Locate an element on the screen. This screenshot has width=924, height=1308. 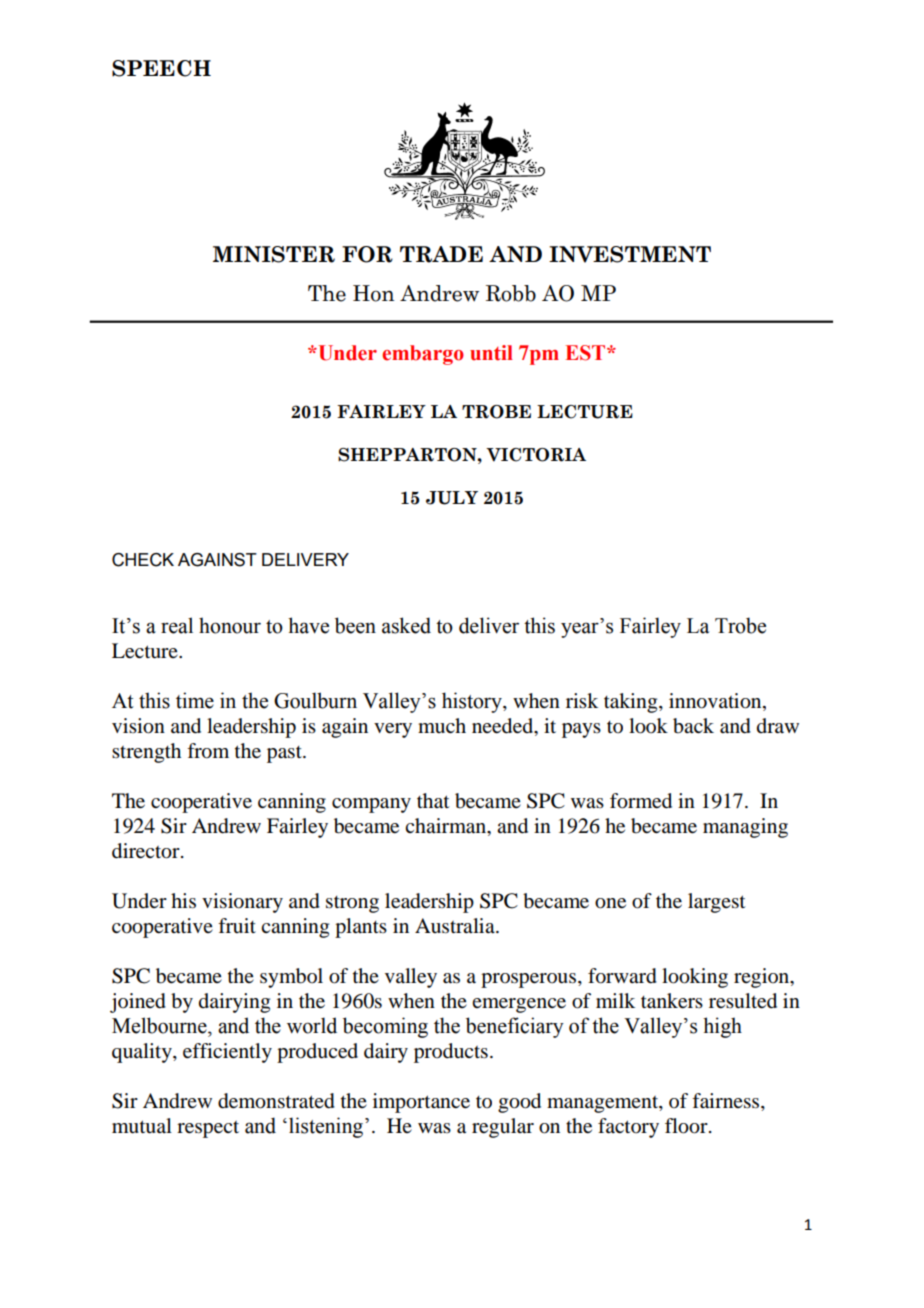
SPEECH is located at coordinates (161, 68).
